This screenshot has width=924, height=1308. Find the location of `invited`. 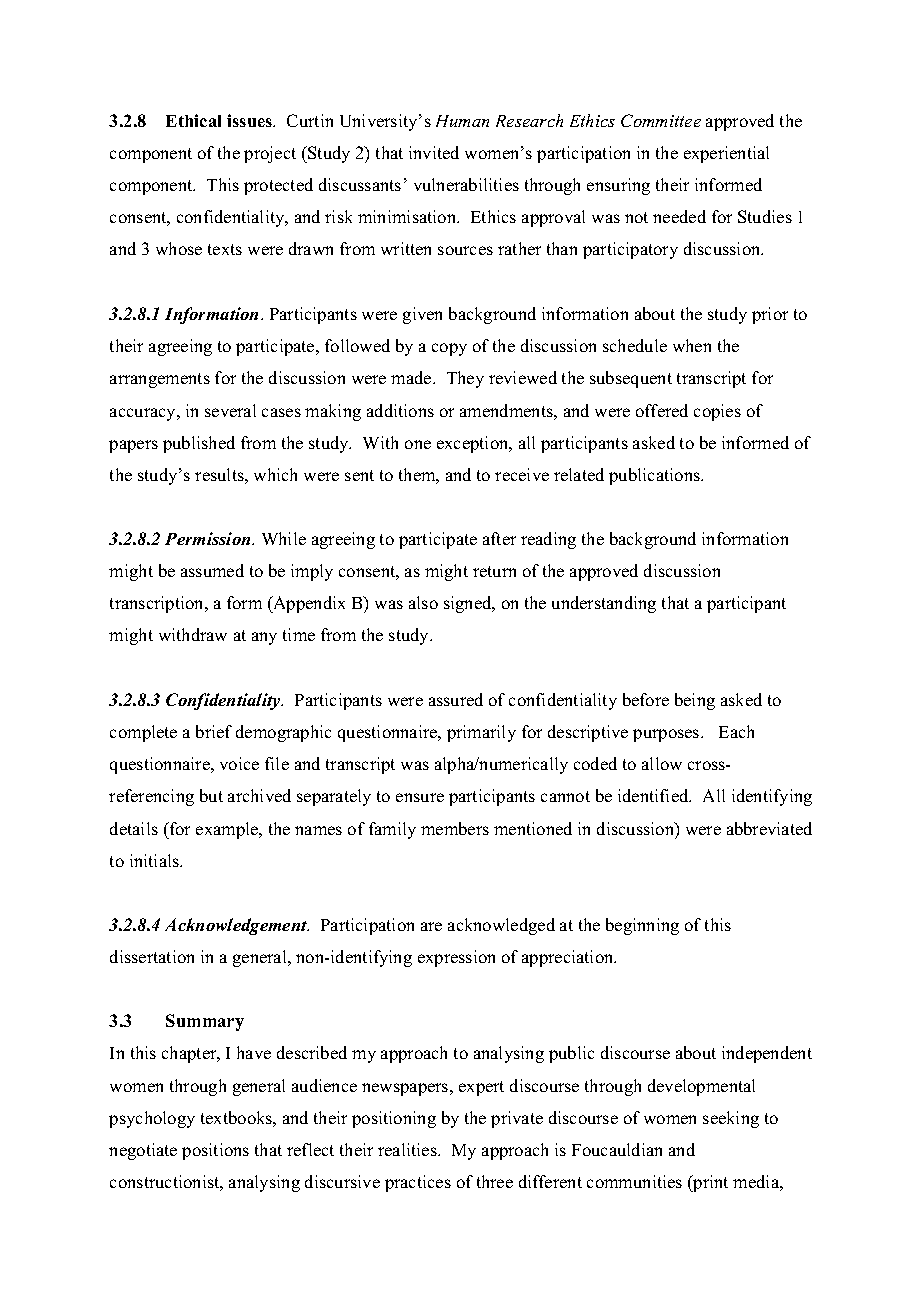

invited is located at coordinates (434, 152).
